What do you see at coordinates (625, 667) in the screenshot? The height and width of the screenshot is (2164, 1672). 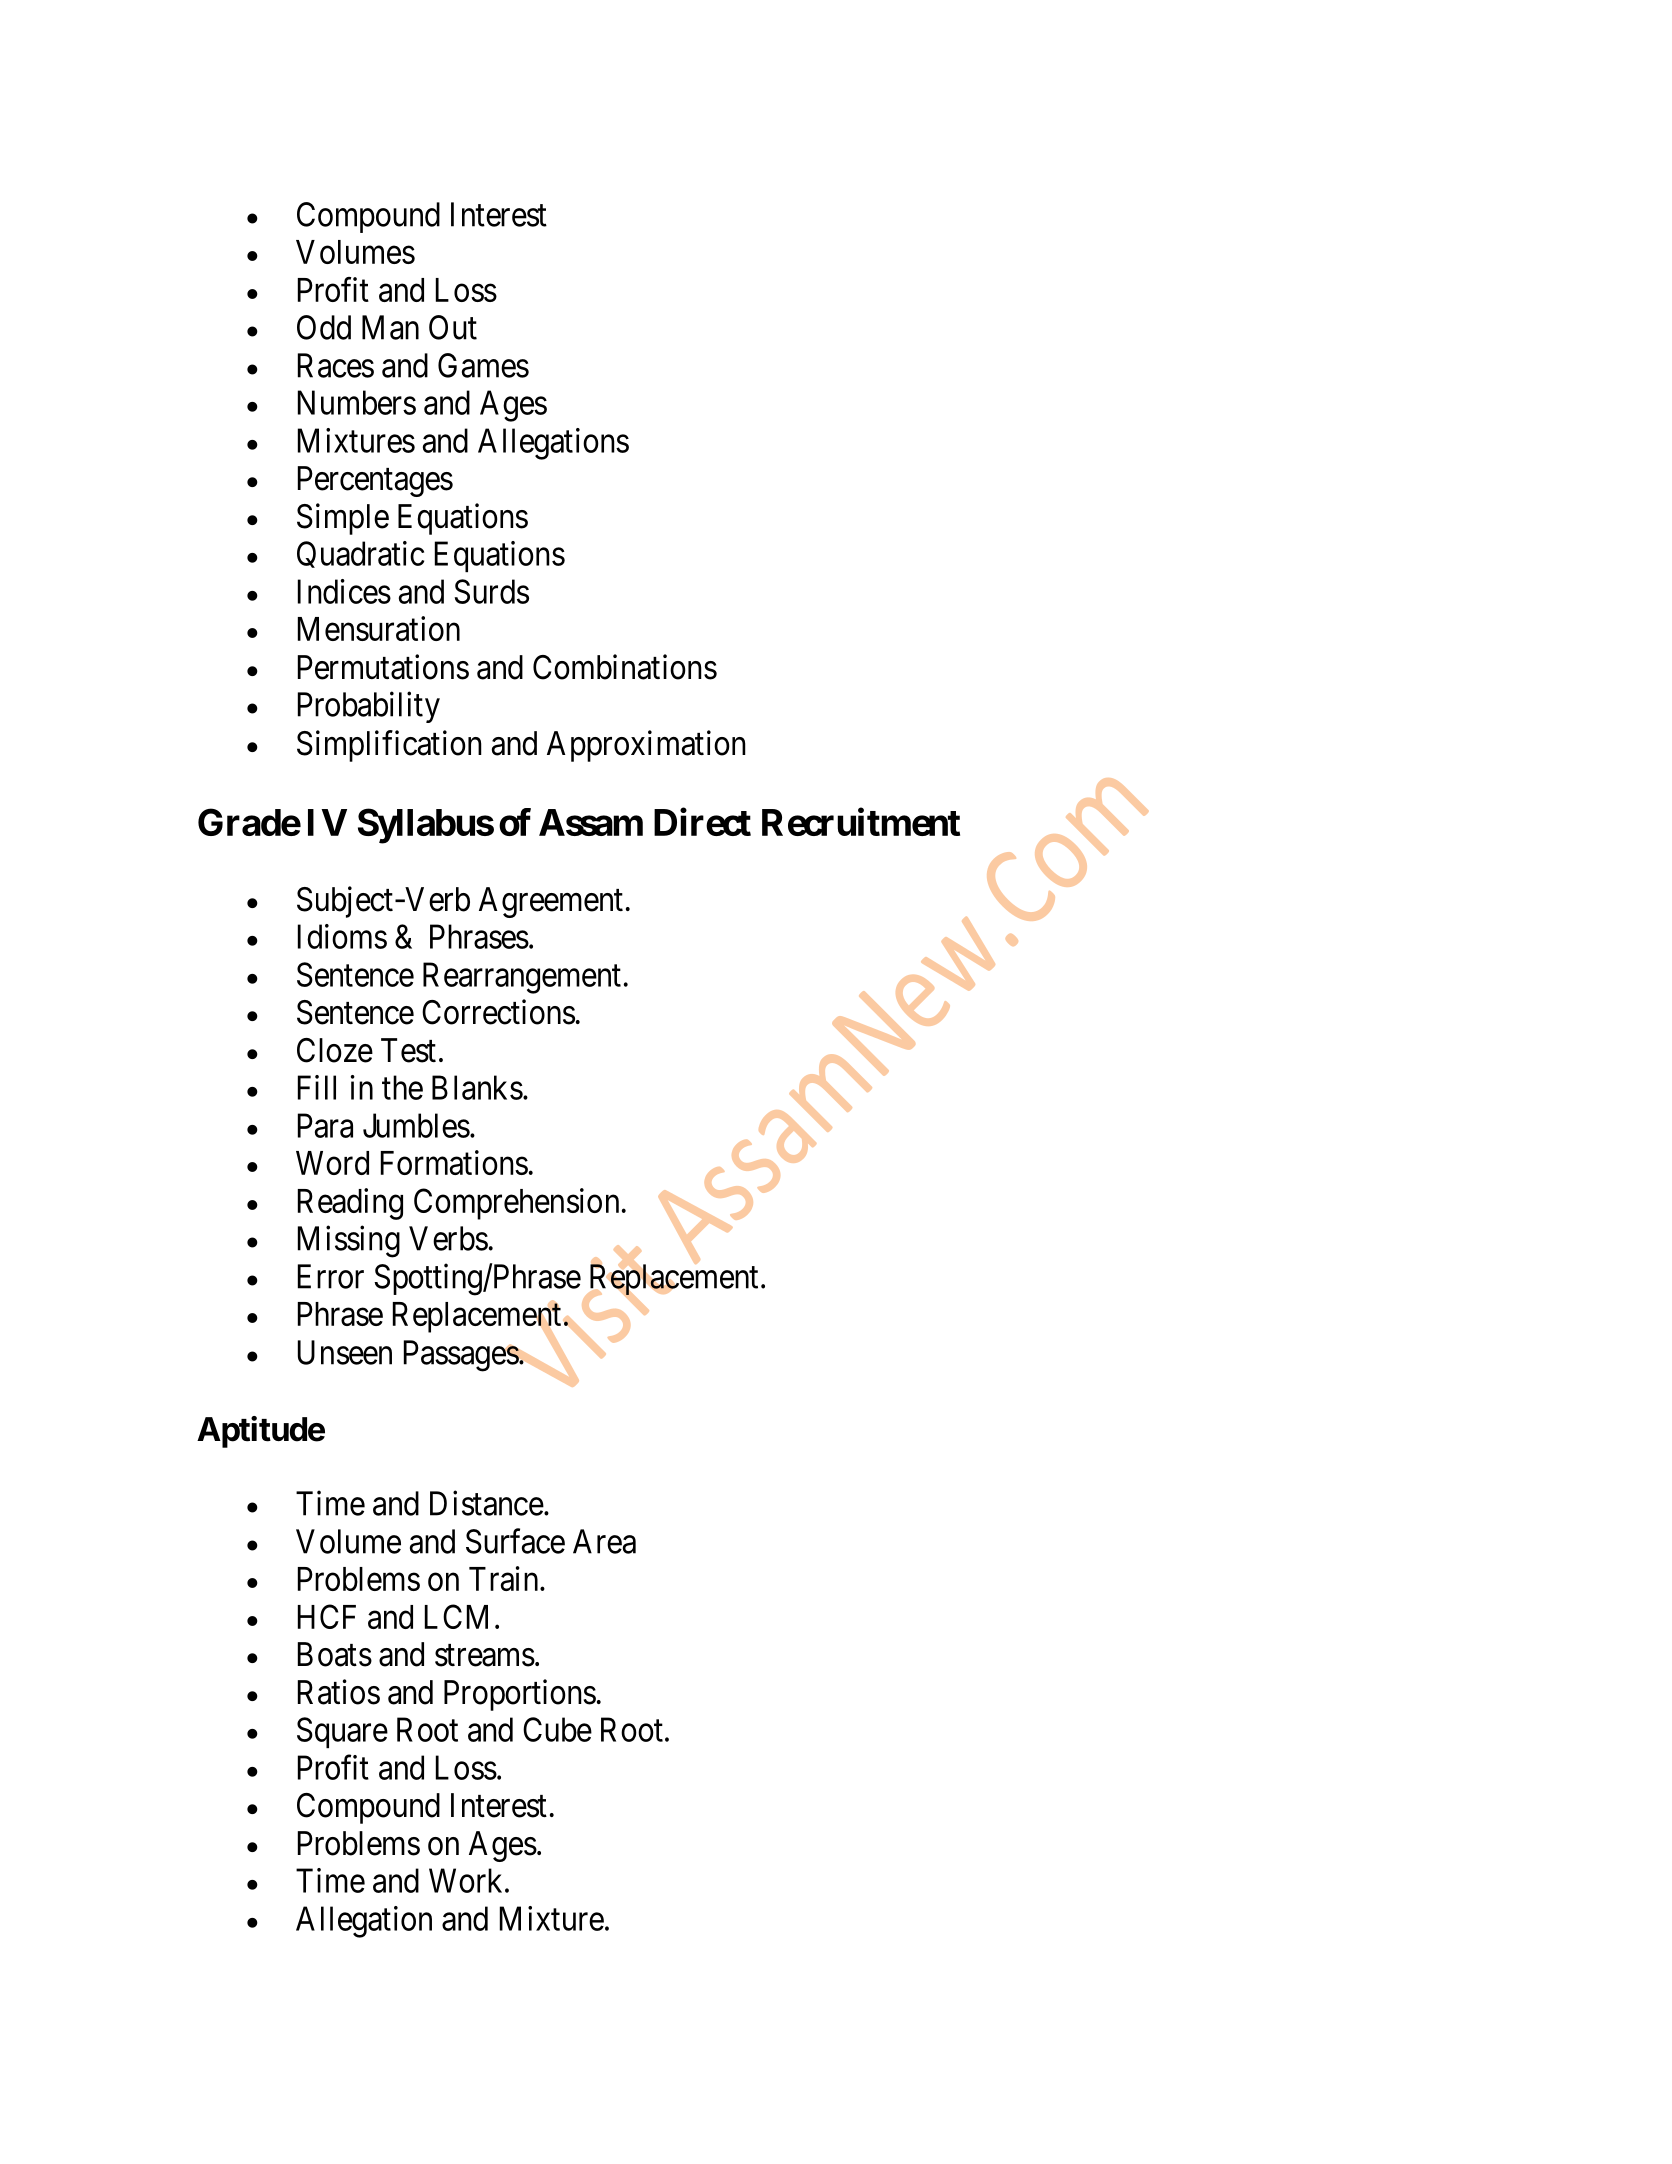 I see `Combinations` at bounding box center [625, 667].
